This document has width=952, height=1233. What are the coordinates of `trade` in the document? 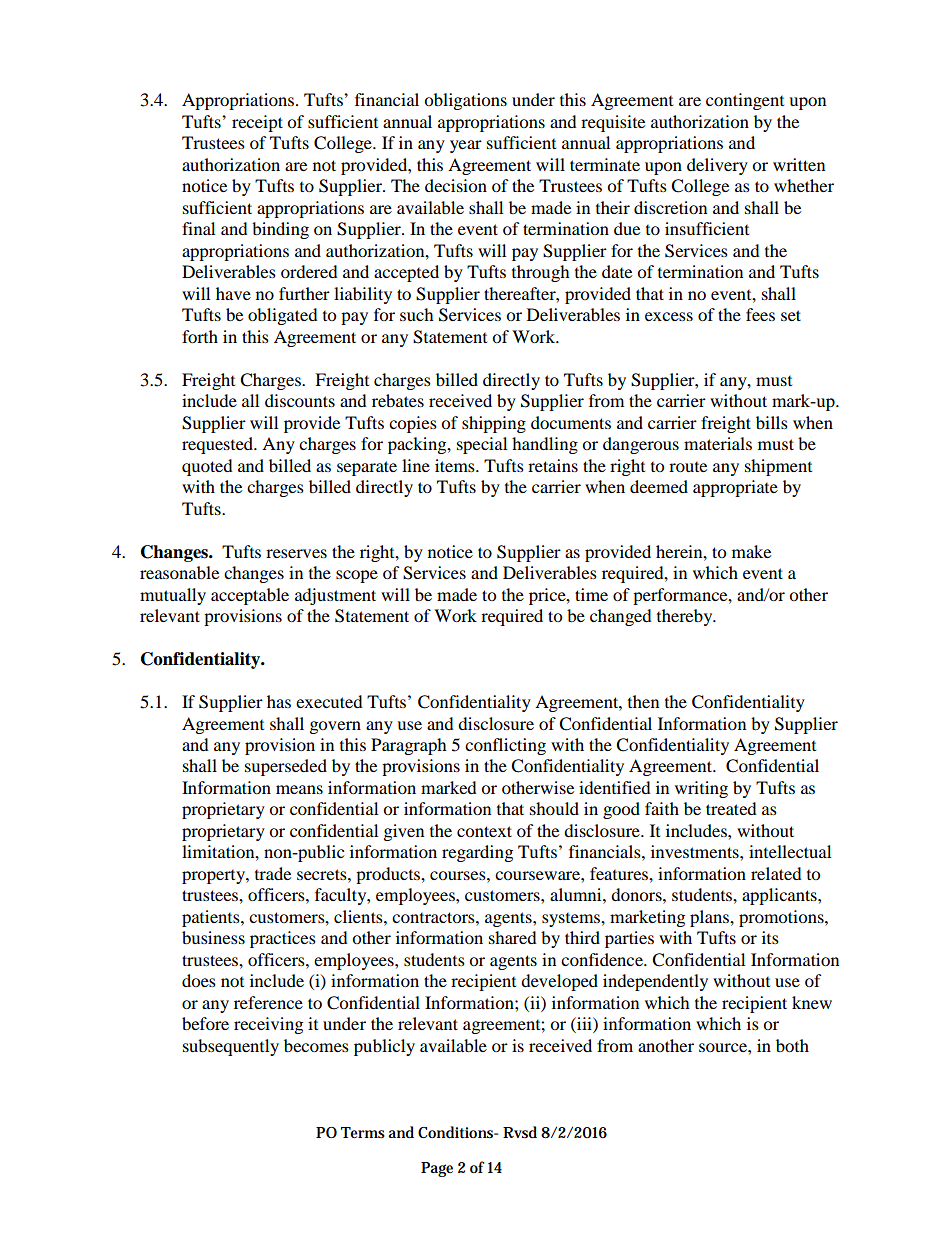 It's located at (273, 873).
